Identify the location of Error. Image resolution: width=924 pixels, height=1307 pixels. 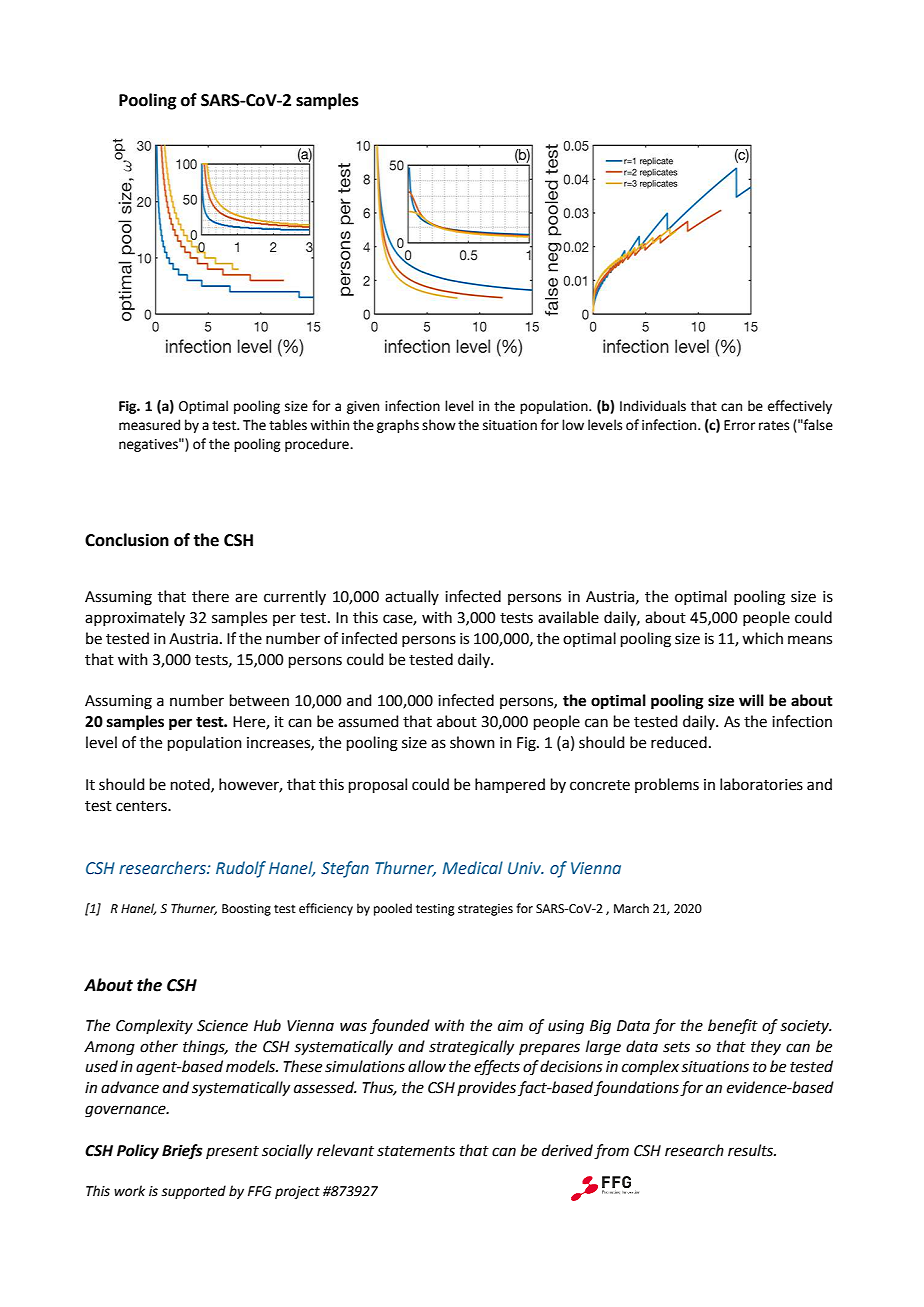
(739, 425).
